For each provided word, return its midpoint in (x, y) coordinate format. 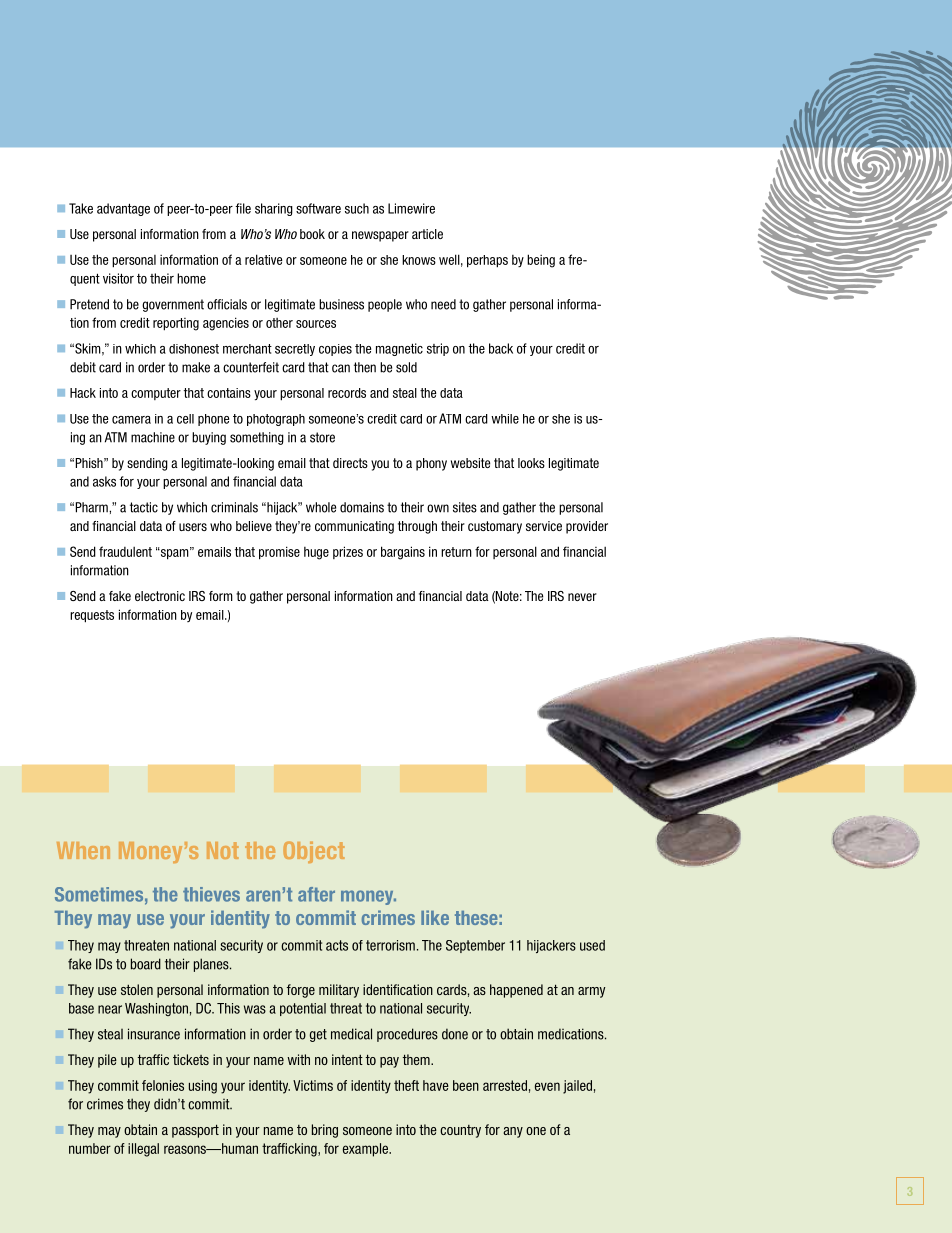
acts (337, 945)
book (312, 234)
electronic (160, 596)
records (347, 393)
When (83, 850)
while (505, 419)
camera (131, 420)
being (541, 261)
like (435, 917)
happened (516, 991)
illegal (143, 1150)
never (582, 597)
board (146, 964)
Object (314, 852)
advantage (123, 209)
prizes (348, 552)
